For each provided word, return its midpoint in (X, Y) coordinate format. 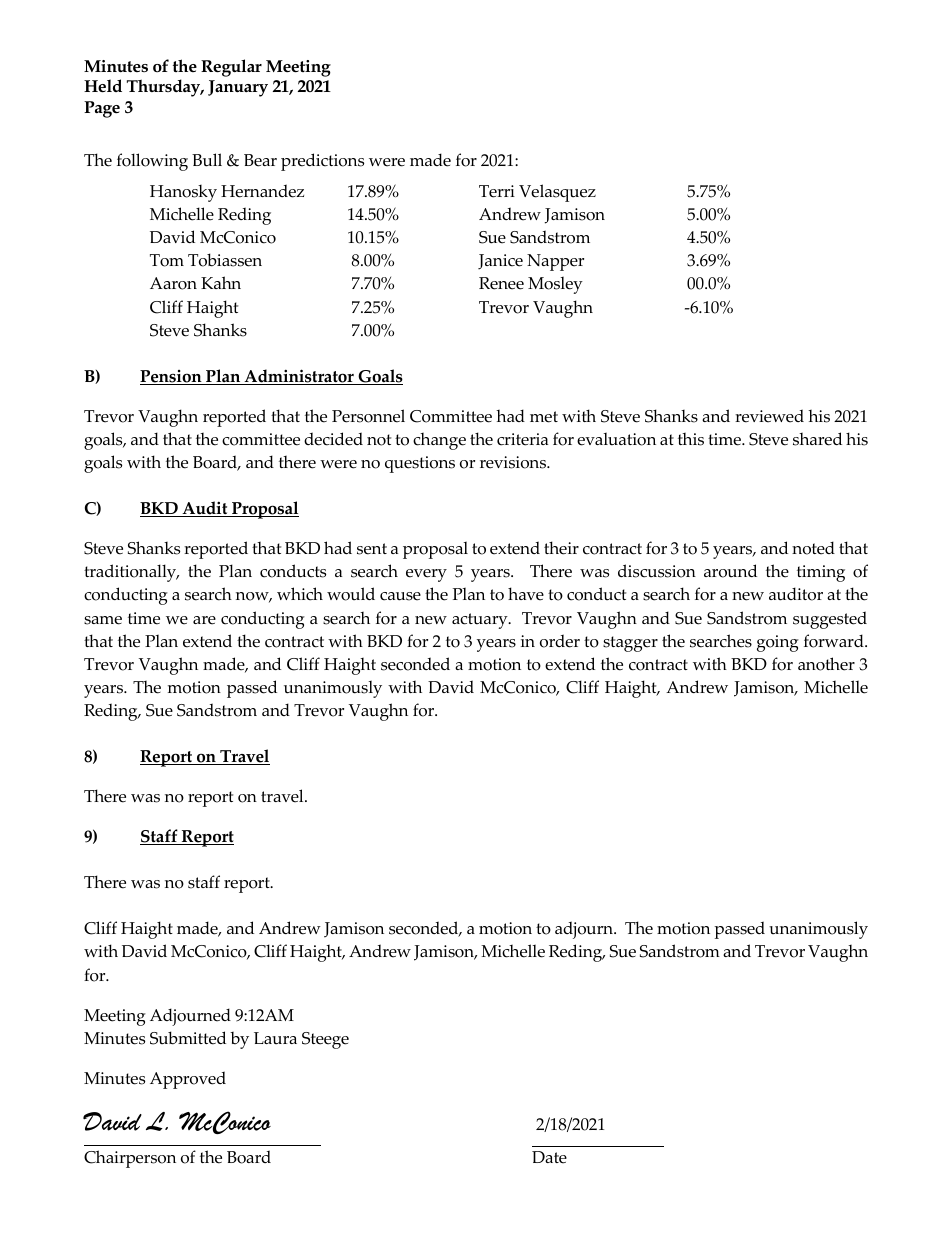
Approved (188, 1080)
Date (549, 1157)
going (778, 643)
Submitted (188, 1038)
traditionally (131, 573)
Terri (497, 191)
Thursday (165, 88)
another (826, 664)
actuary (481, 621)
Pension (172, 377)
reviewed (769, 416)
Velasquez (557, 193)
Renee (501, 283)
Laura (275, 1038)
